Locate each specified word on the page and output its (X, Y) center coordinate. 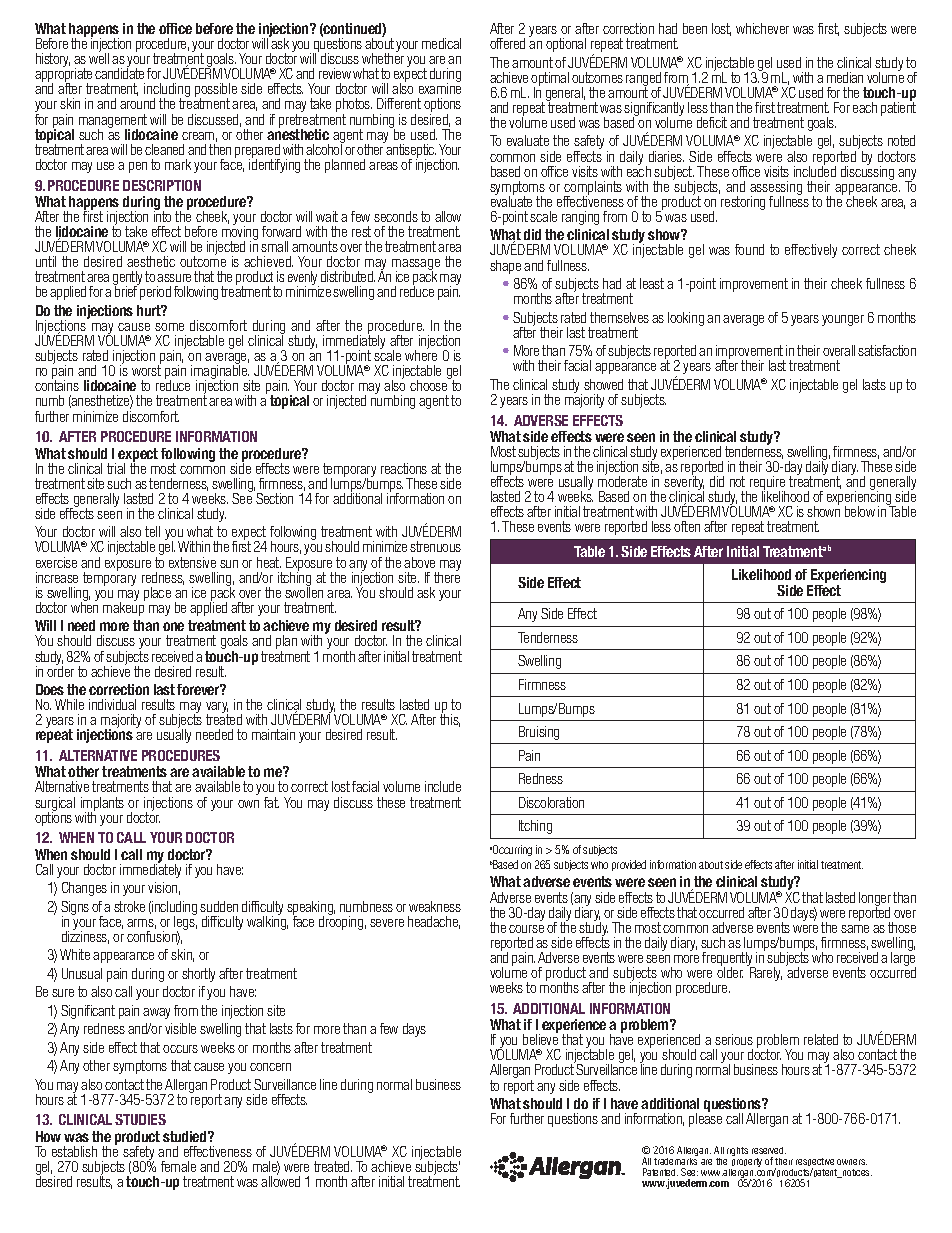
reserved (769, 1150)
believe (540, 1038)
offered (507, 43)
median (845, 77)
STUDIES (140, 1119)
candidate (119, 72)
